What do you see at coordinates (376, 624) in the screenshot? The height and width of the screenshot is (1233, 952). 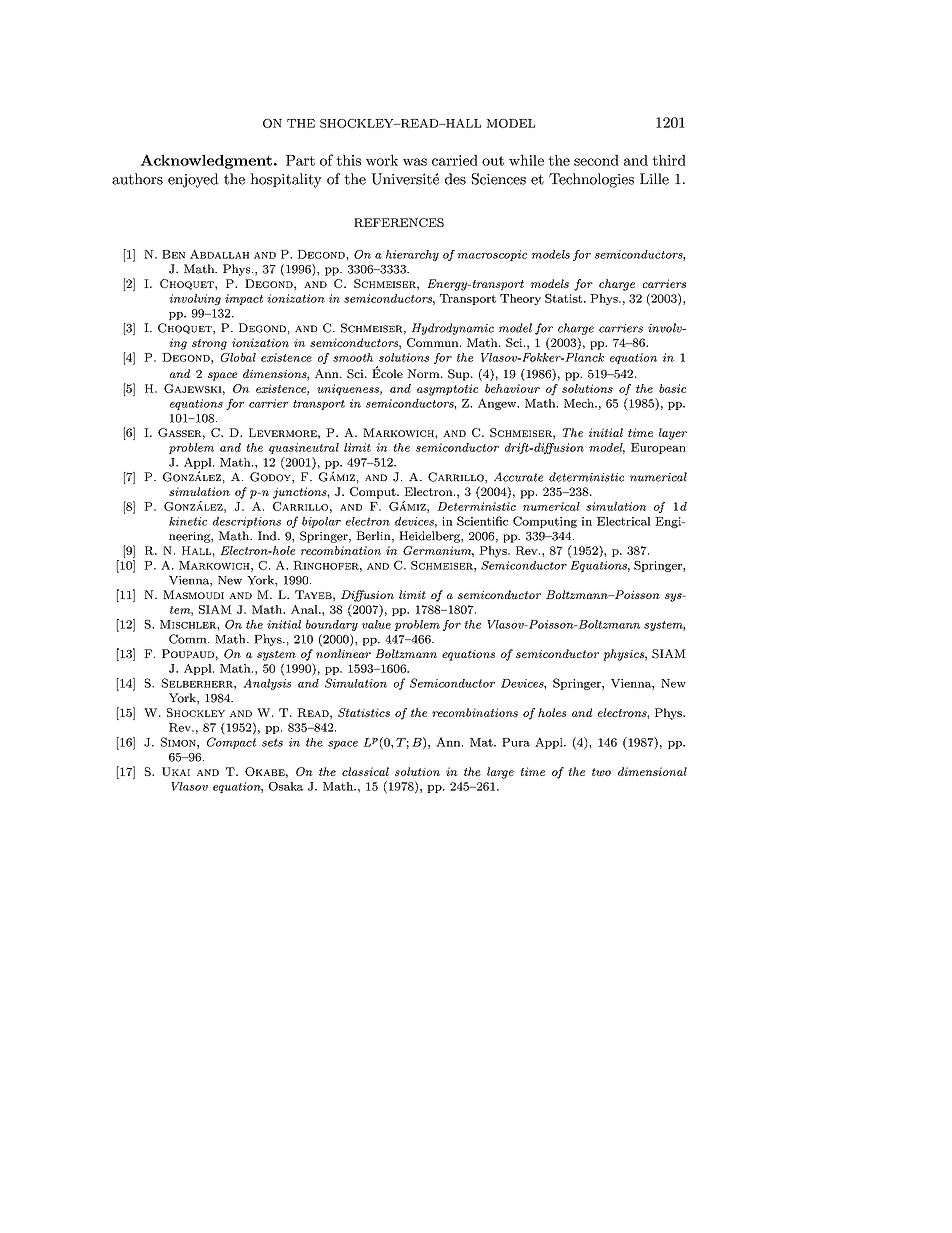 I see `value` at bounding box center [376, 624].
